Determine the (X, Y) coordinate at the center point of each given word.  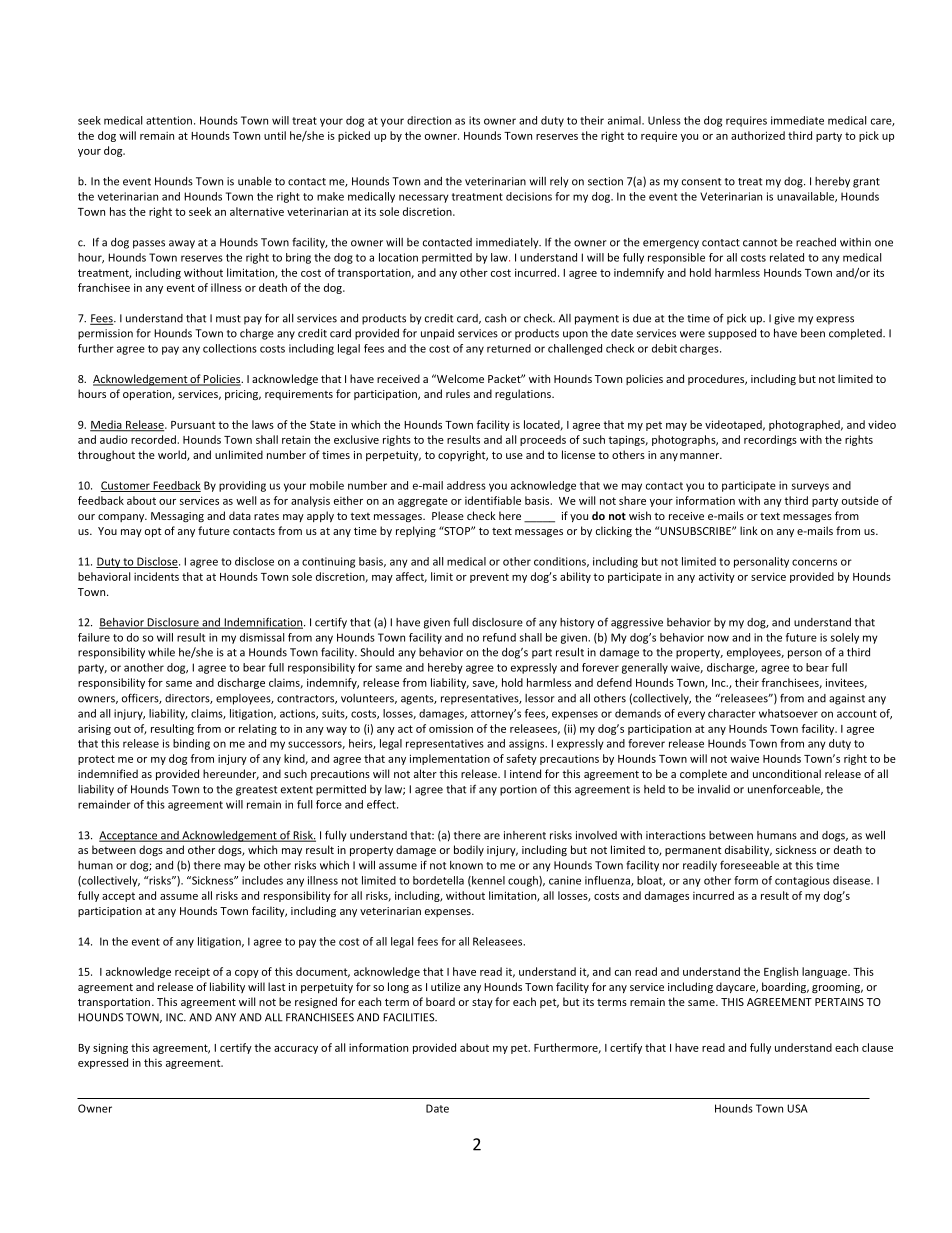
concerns (814, 562)
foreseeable (749, 865)
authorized (758, 135)
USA (797, 1108)
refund (499, 637)
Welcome (459, 378)
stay (482, 1003)
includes (262, 880)
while (161, 652)
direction (429, 120)
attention (169, 120)
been (813, 333)
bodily (469, 850)
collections (230, 348)
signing (110, 1048)
